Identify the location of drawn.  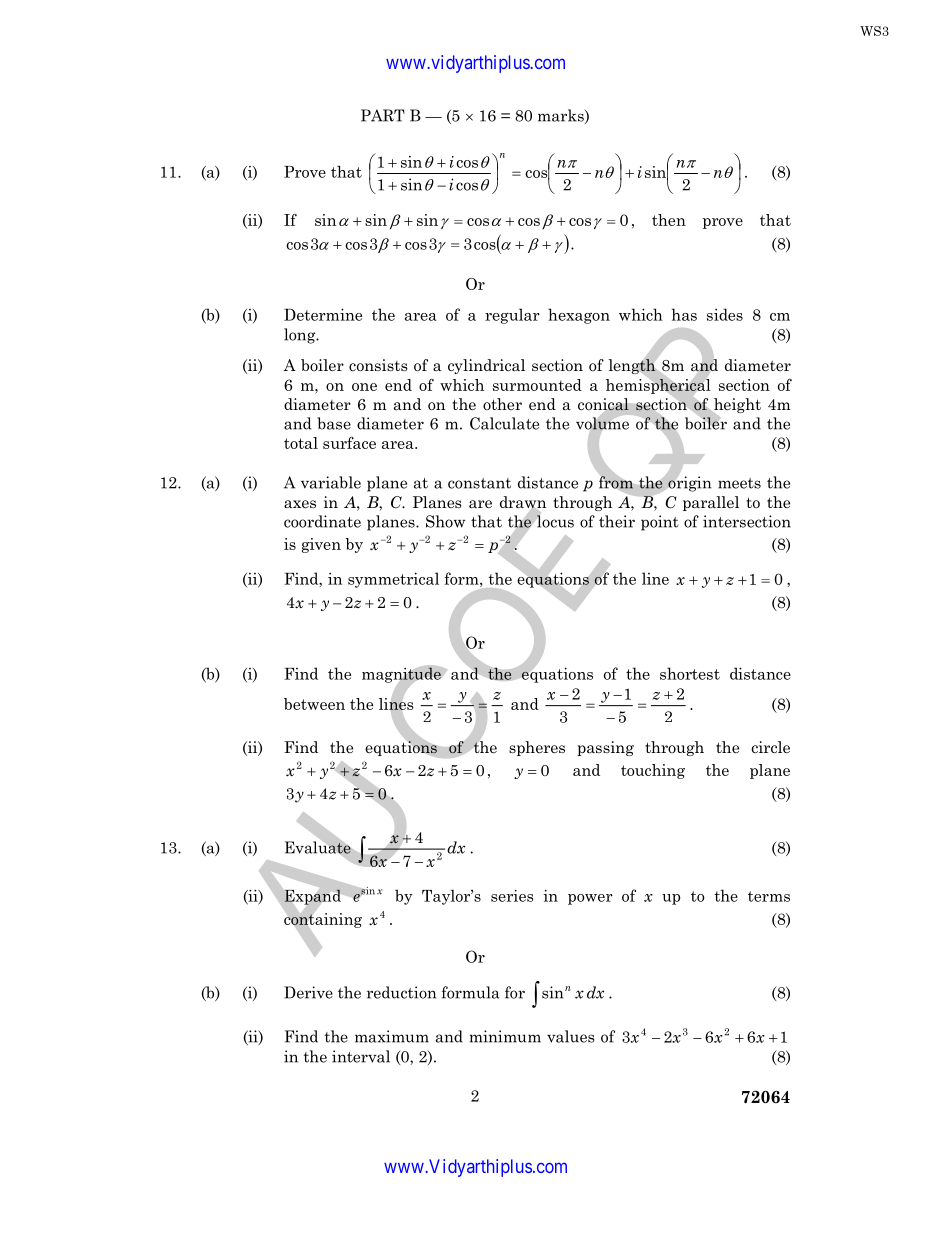
(523, 503).
